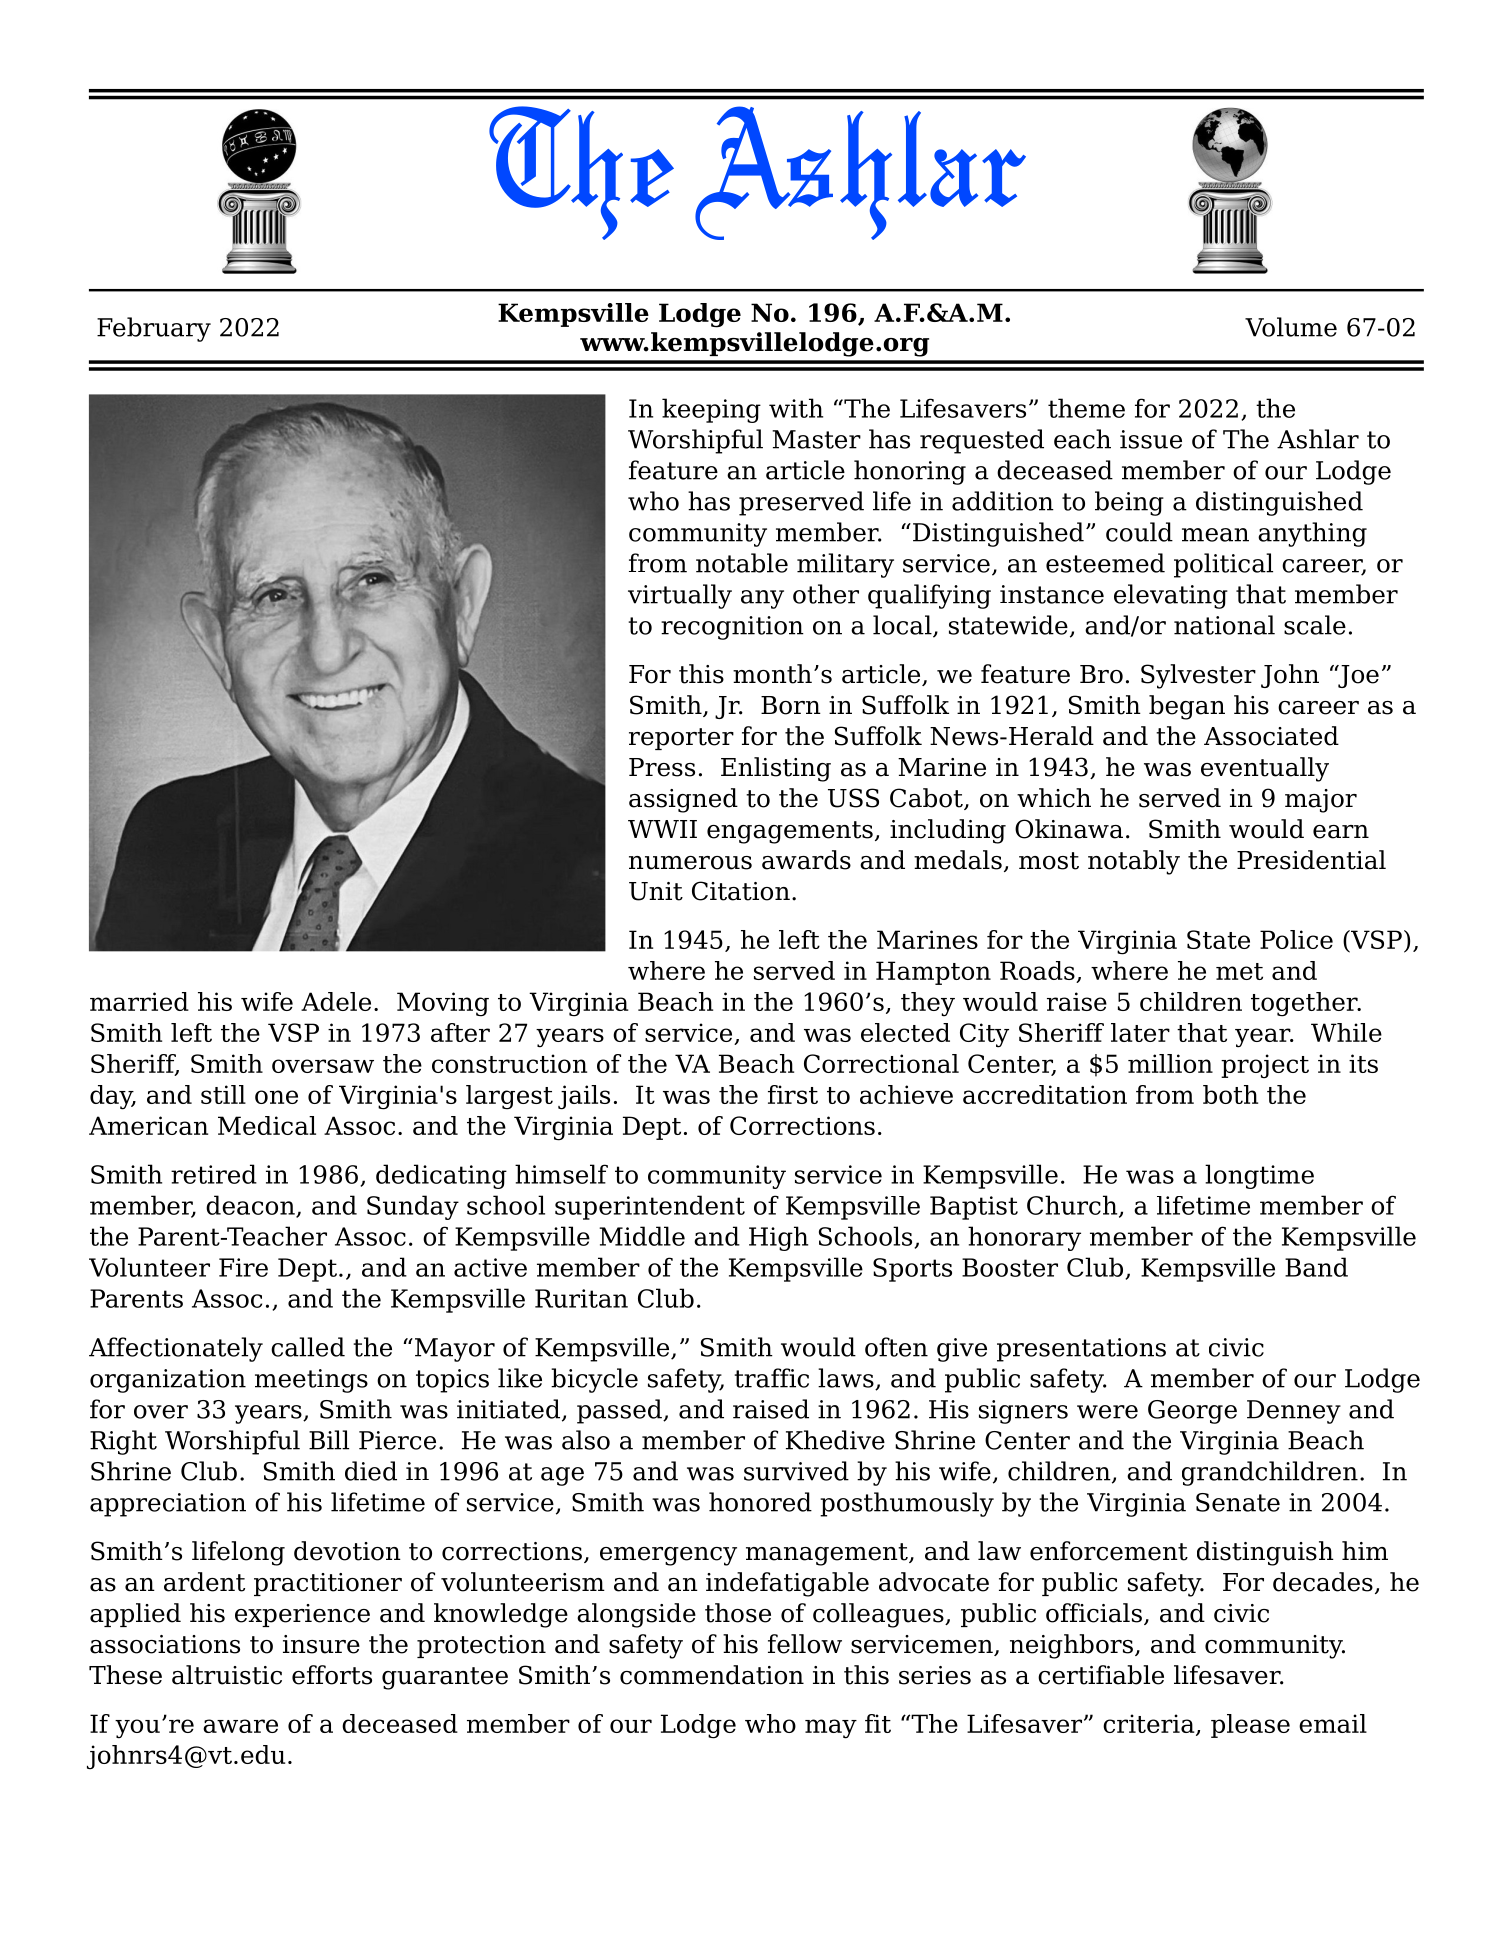 This document has height=1956, width=1511. Describe the element at coordinates (712, 1675) in the document. I see `commendation` at that location.
